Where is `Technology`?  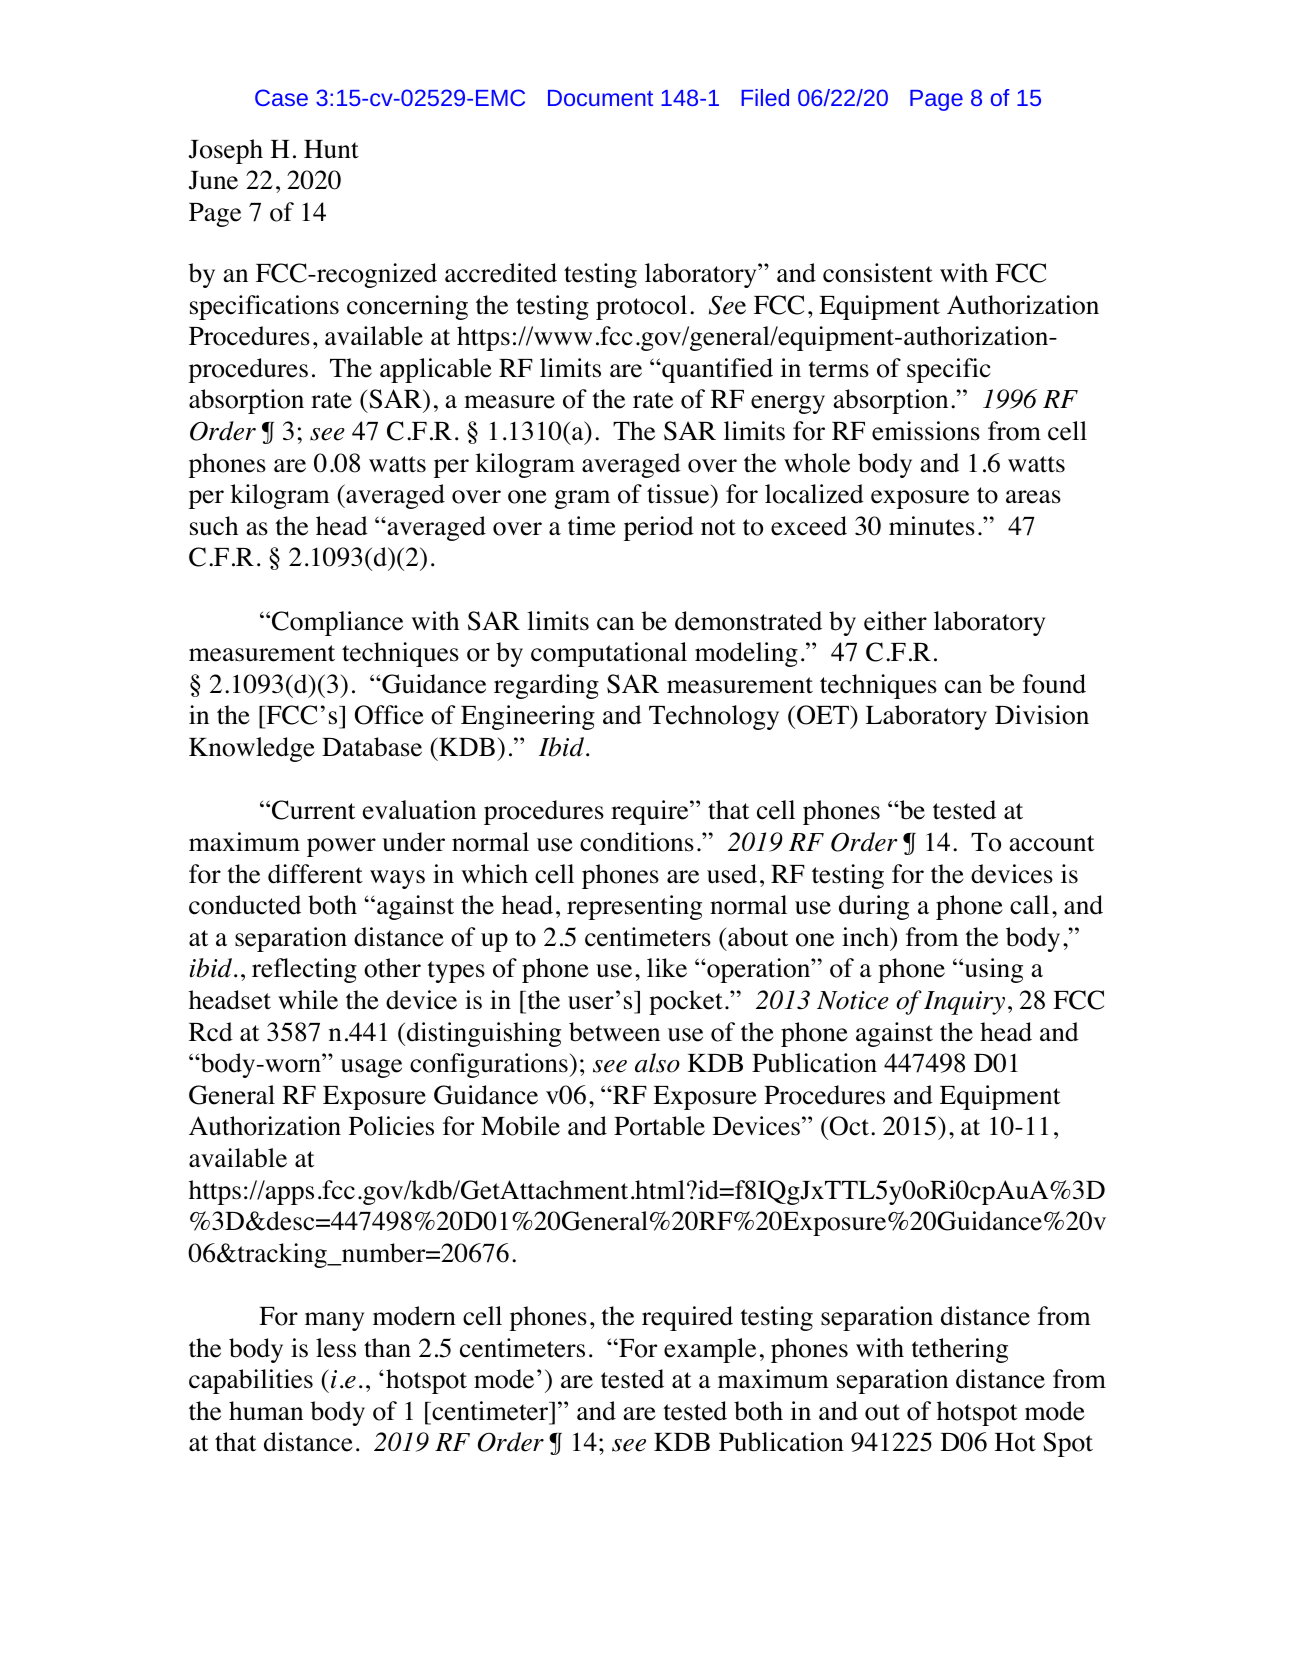 Technology is located at coordinates (714, 717).
